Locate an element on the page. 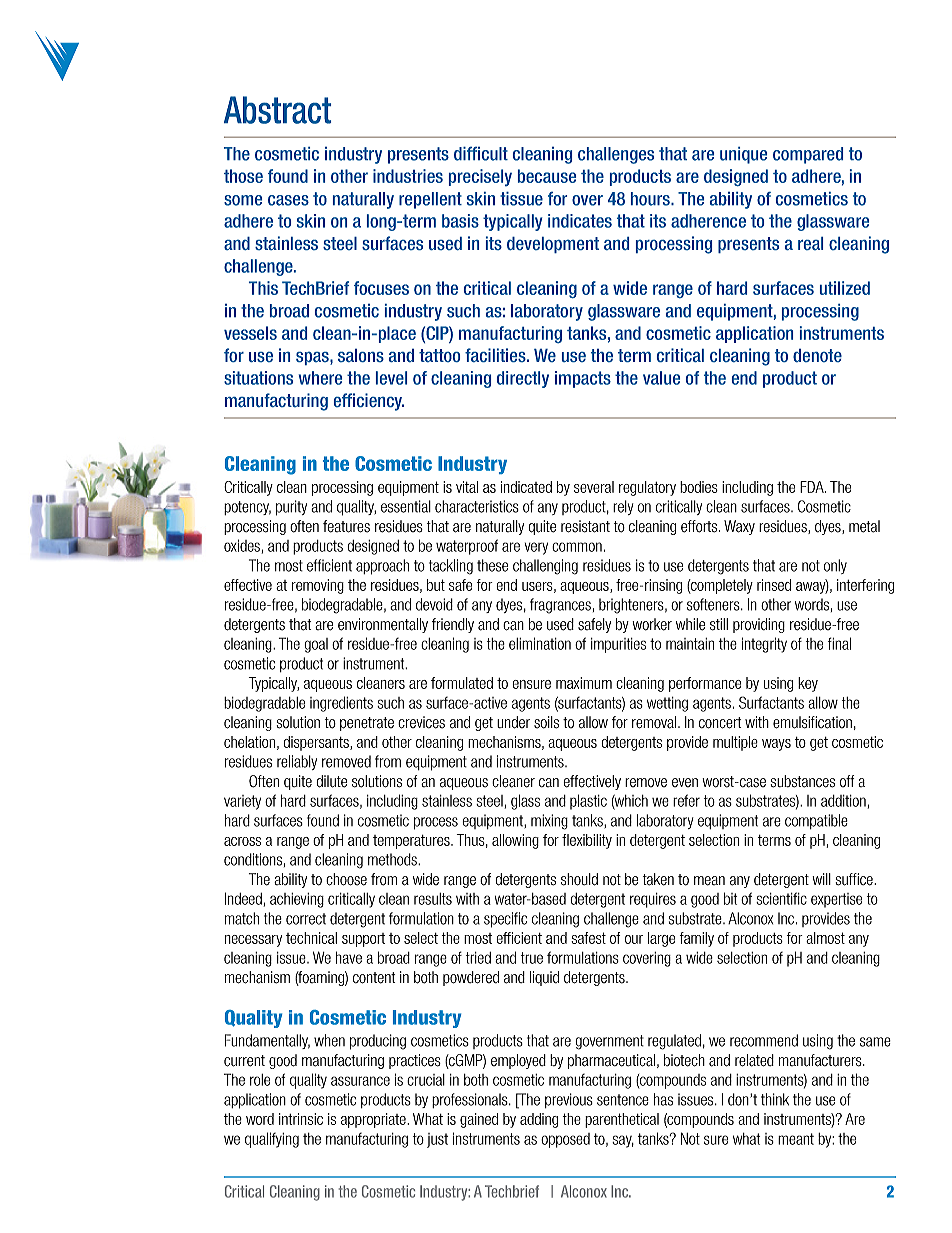 The width and height of the page is (952, 1233). compared is located at coordinates (808, 155).
